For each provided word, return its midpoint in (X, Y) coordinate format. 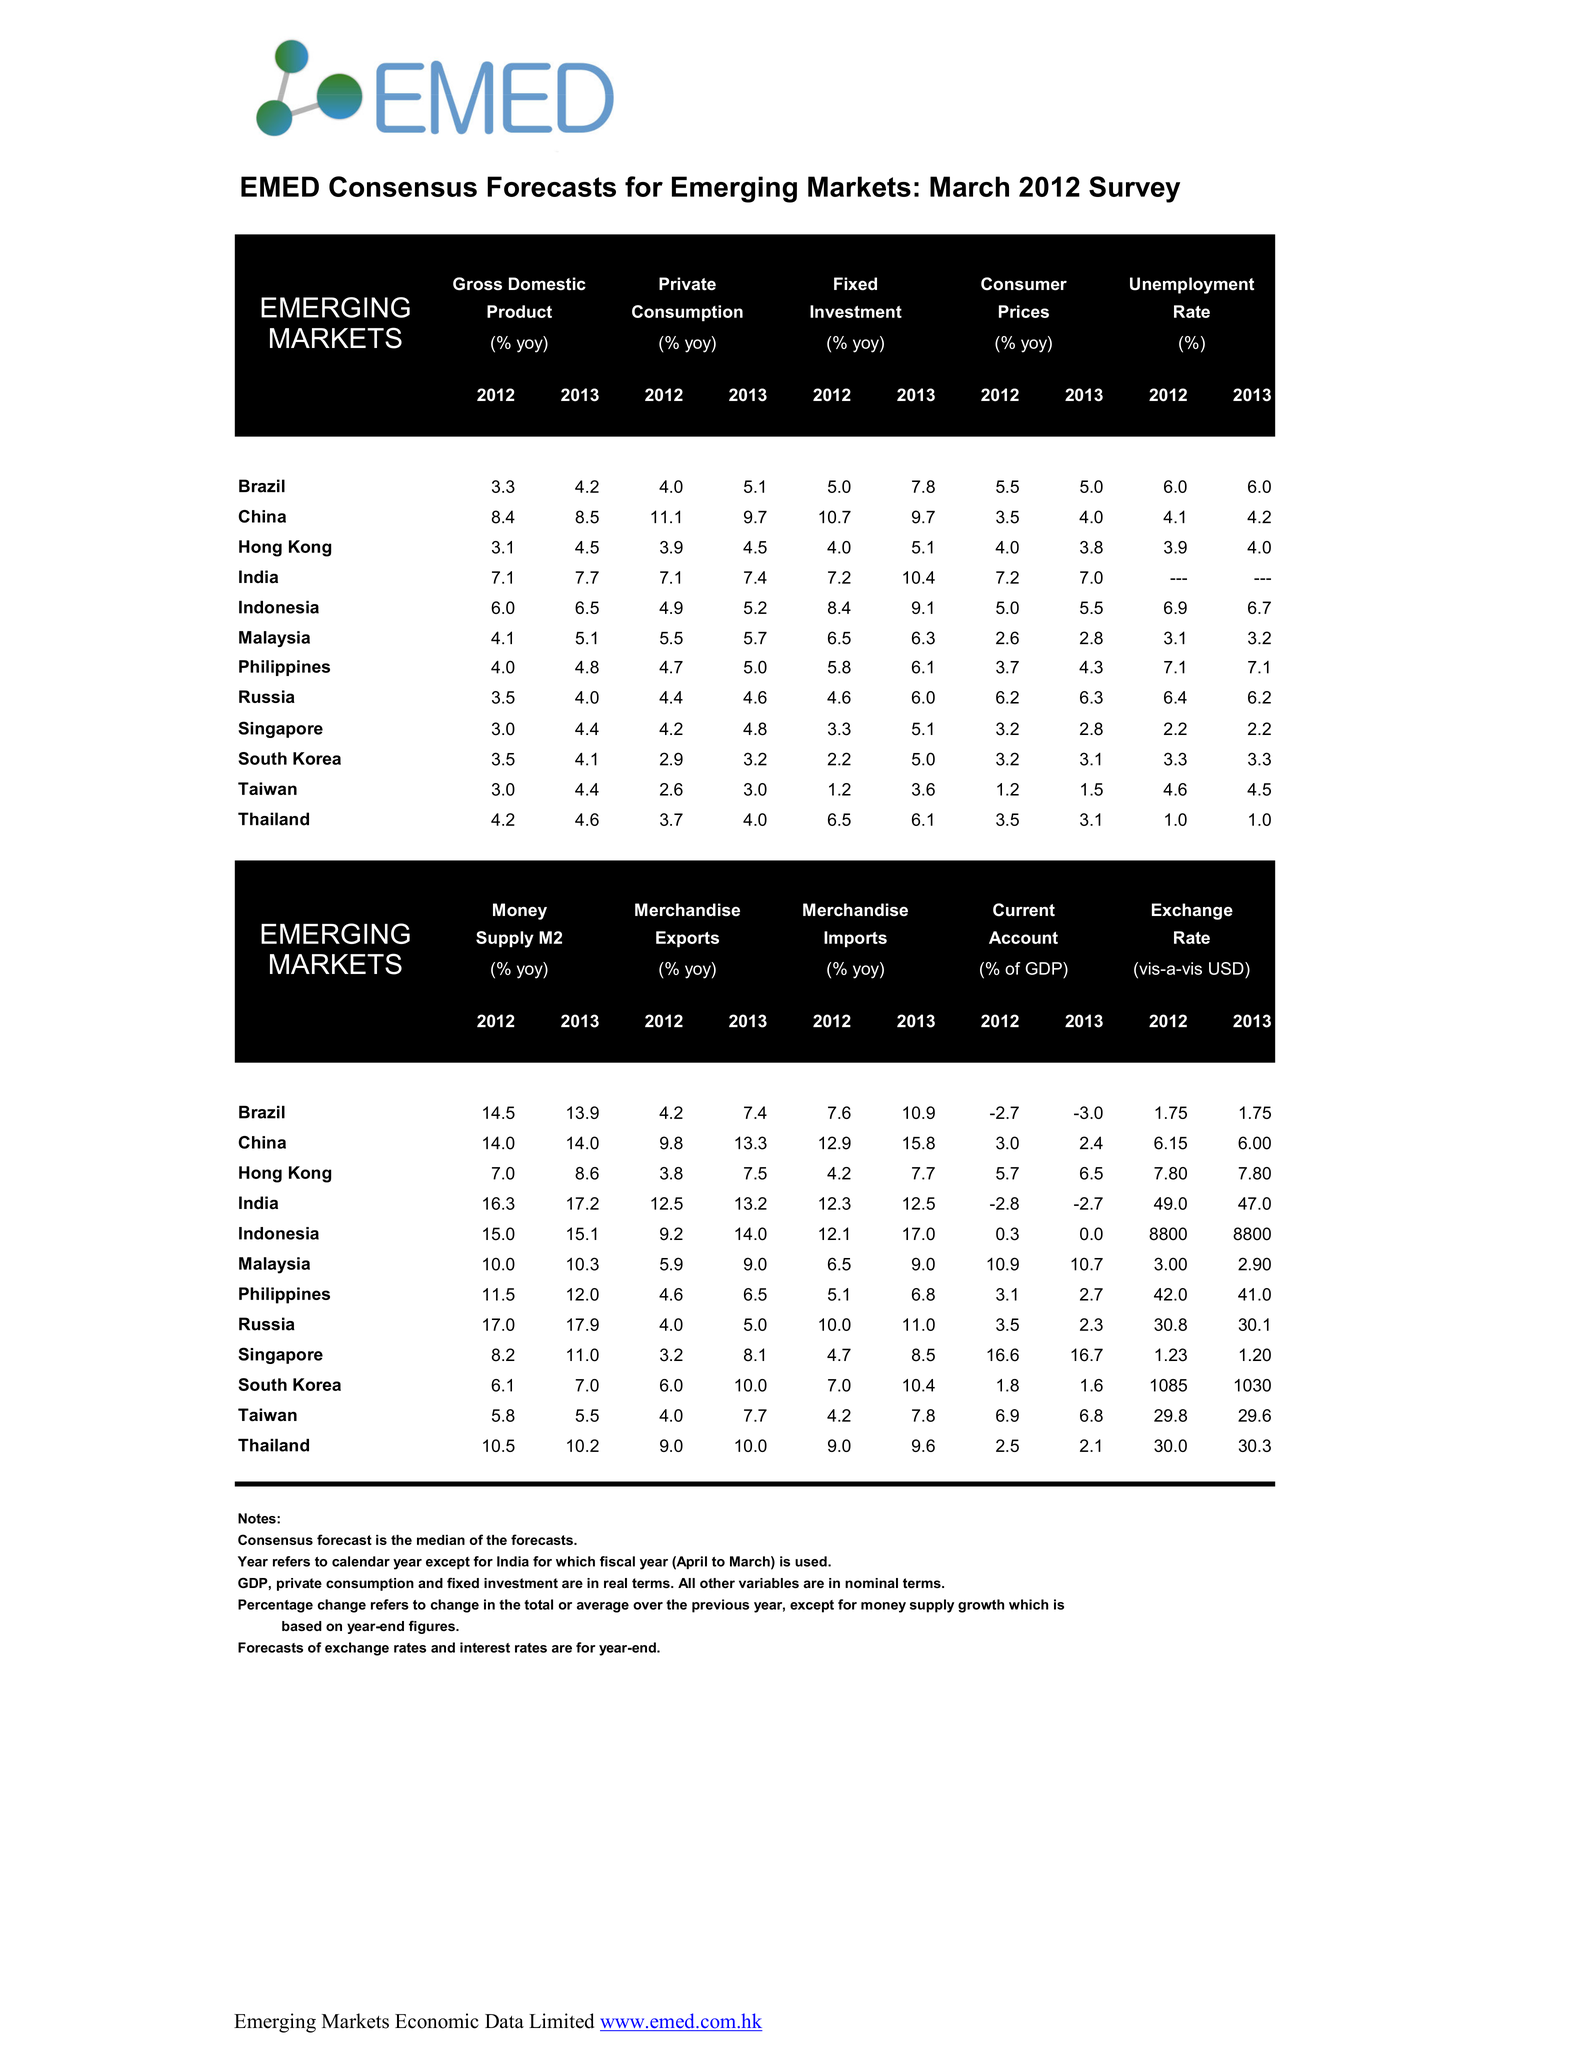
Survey (1134, 189)
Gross (477, 284)
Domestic (547, 284)
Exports (687, 939)
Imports (855, 939)
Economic (437, 2021)
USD (1227, 968)
